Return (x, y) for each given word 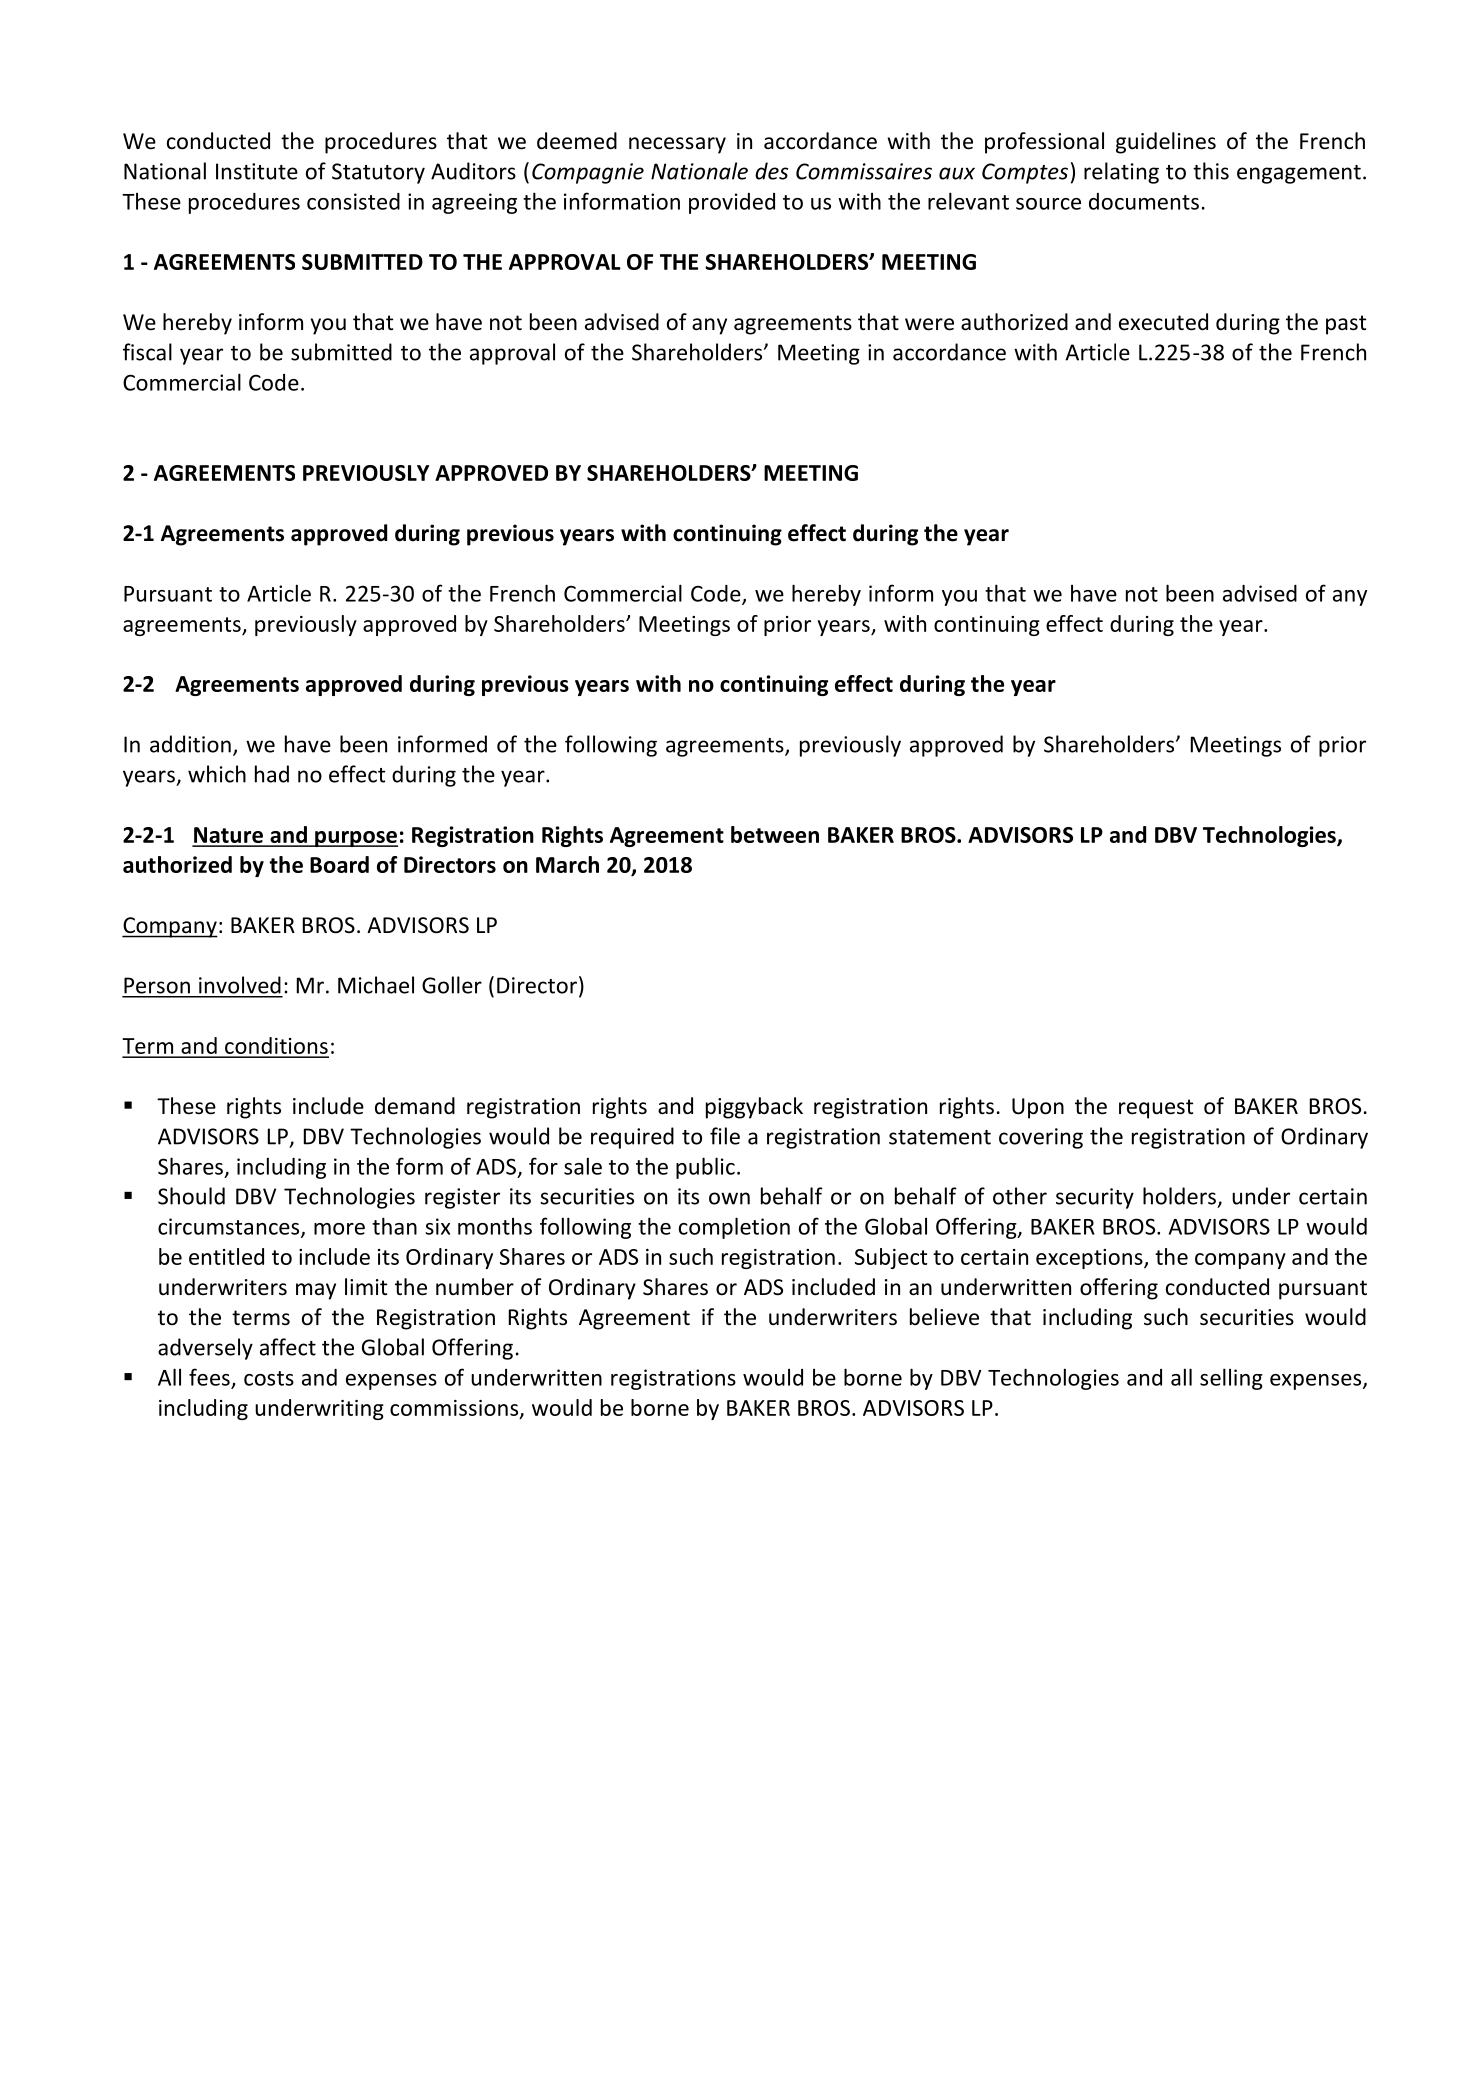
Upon (1038, 1108)
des (771, 171)
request (1156, 1109)
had (272, 774)
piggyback (754, 1108)
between (775, 834)
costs (269, 1378)
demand (415, 1106)
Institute (257, 171)
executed (1163, 322)
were (929, 324)
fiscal (147, 352)
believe (944, 1317)
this (1211, 171)
